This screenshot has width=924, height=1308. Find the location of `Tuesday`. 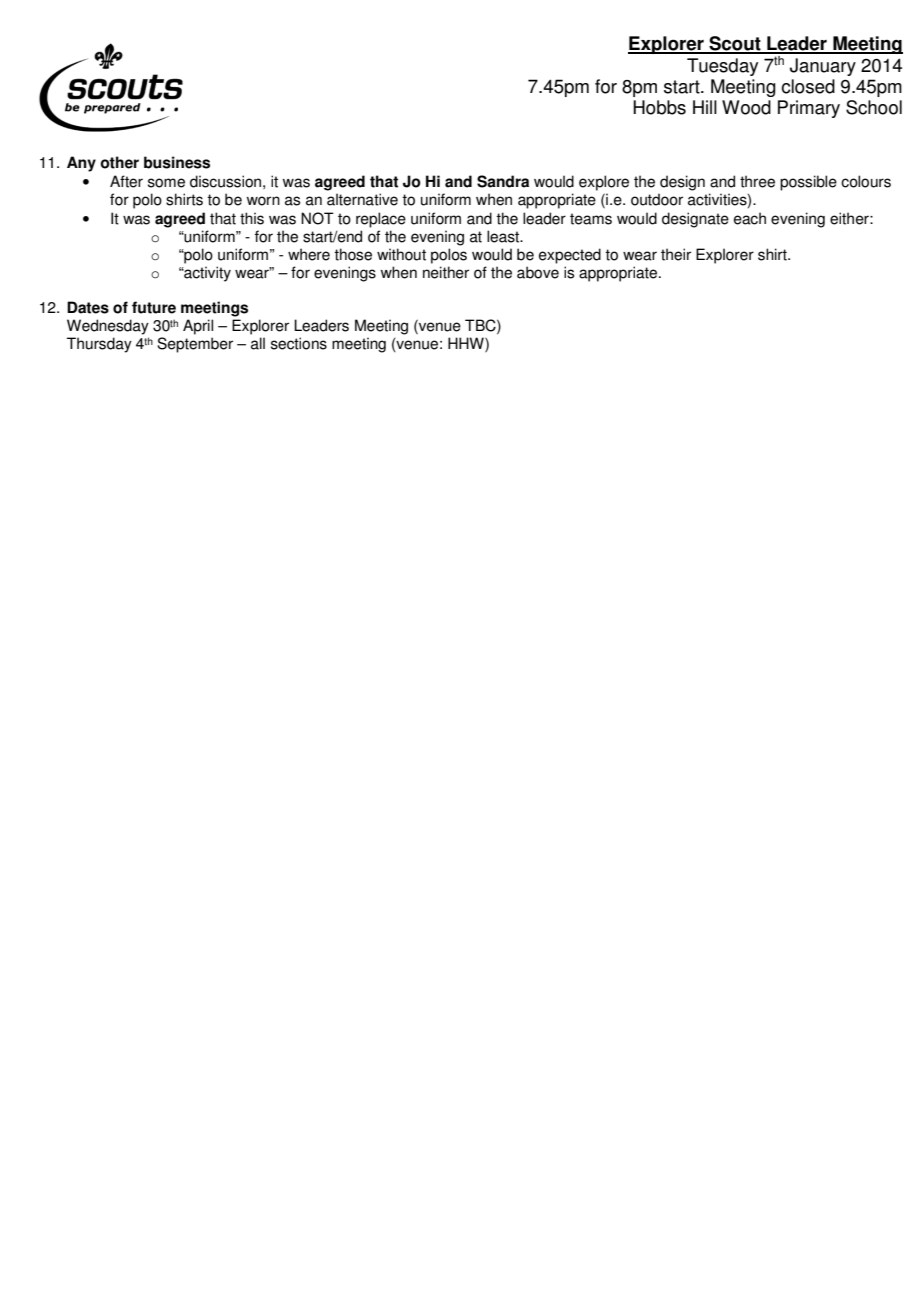

Tuesday is located at coordinates (722, 67).
